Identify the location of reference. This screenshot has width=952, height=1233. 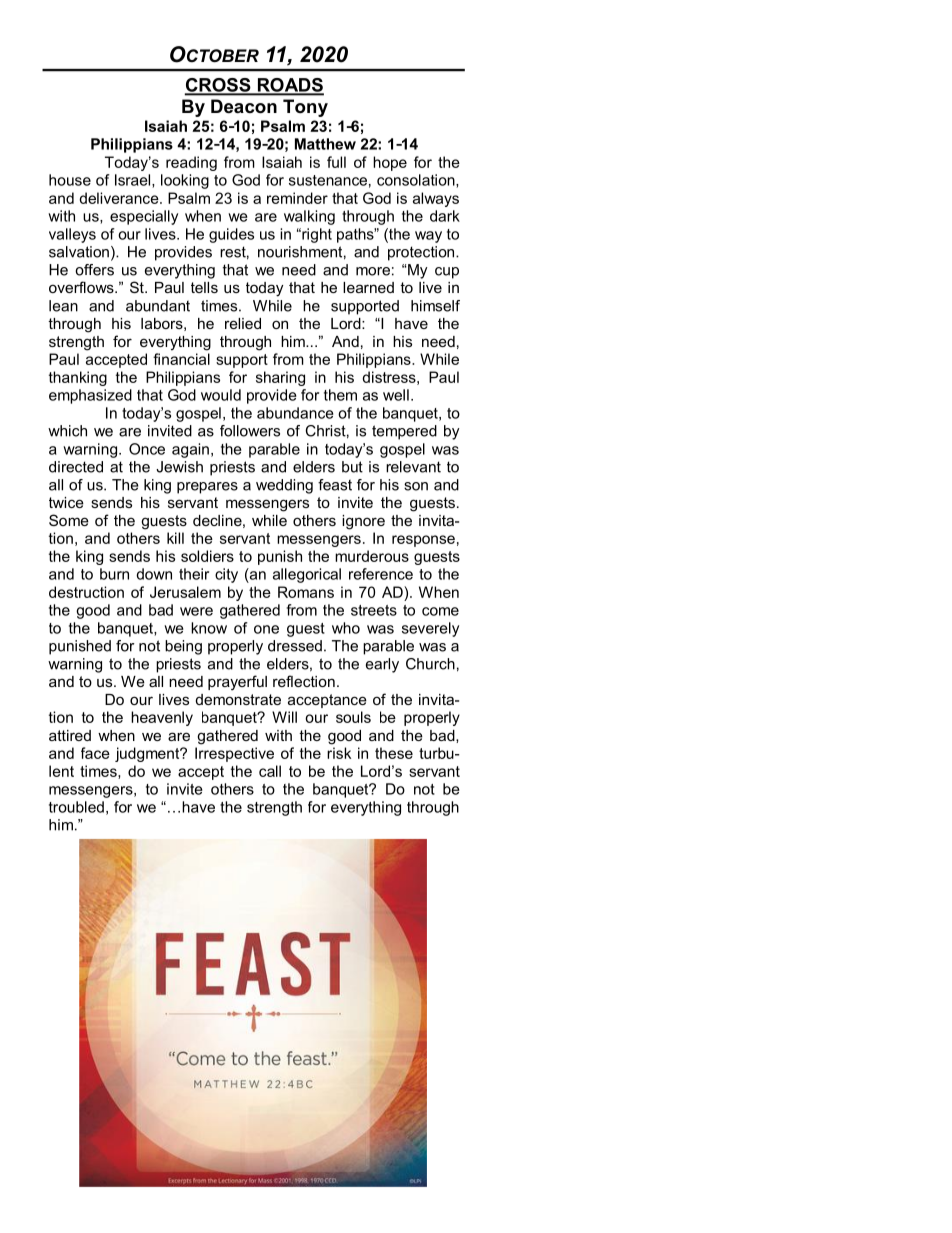
(381, 574).
